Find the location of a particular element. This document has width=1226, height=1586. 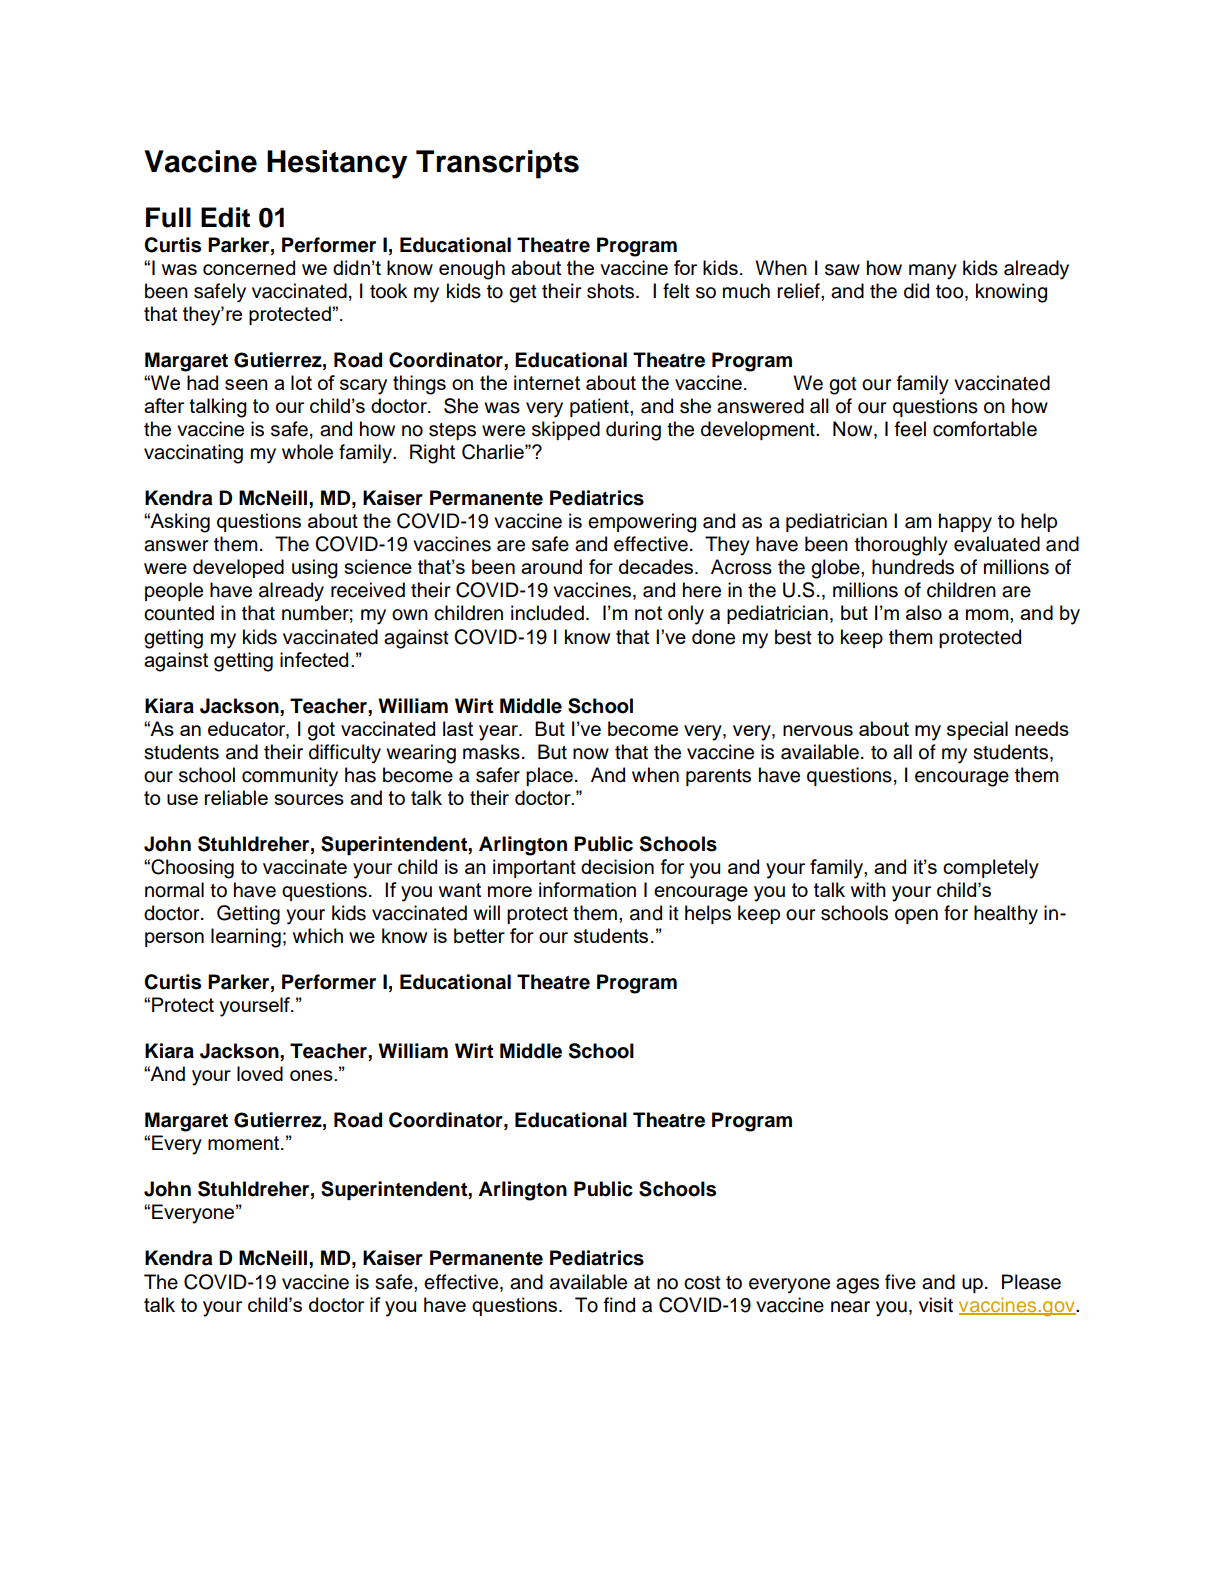

many is located at coordinates (933, 272).
